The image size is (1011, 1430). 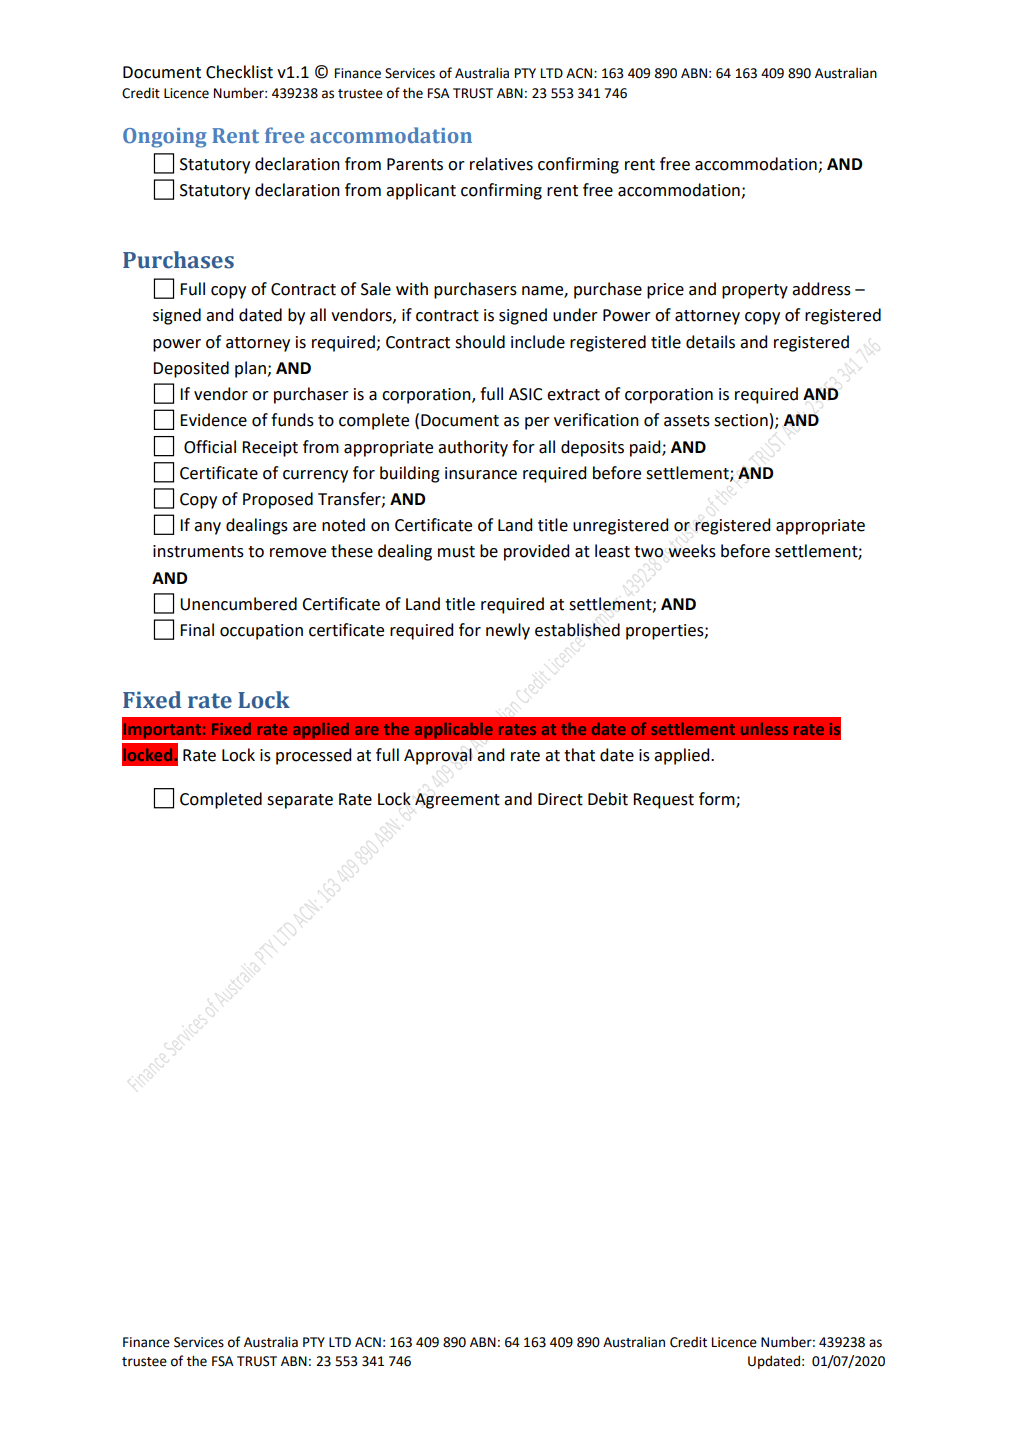 What do you see at coordinates (239, 72) in the image?
I see `Checklist` at bounding box center [239, 72].
